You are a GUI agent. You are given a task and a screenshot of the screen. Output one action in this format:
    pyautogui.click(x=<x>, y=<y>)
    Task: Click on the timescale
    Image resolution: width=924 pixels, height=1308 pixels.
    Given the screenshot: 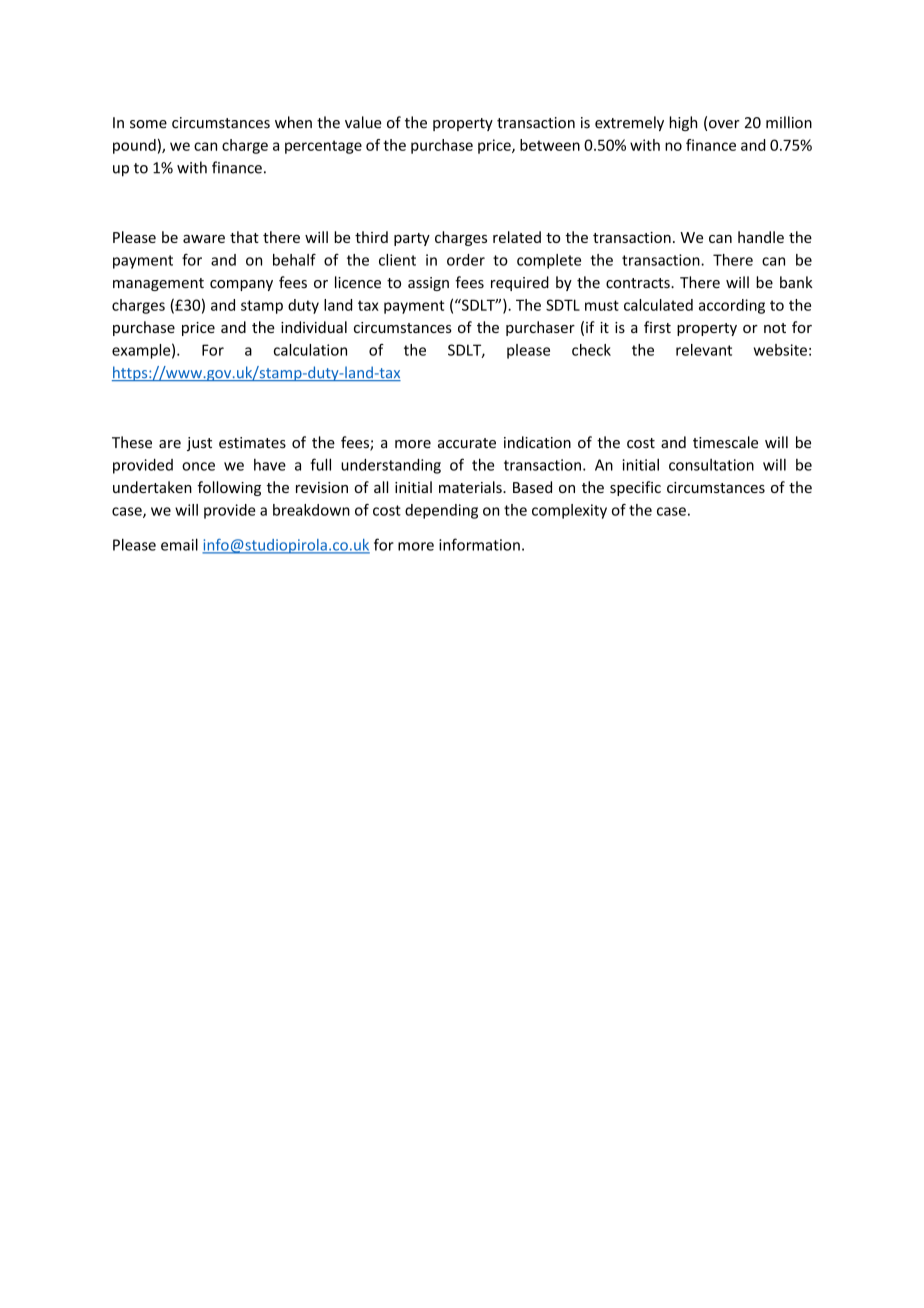 What is the action you would take?
    pyautogui.click(x=725, y=442)
